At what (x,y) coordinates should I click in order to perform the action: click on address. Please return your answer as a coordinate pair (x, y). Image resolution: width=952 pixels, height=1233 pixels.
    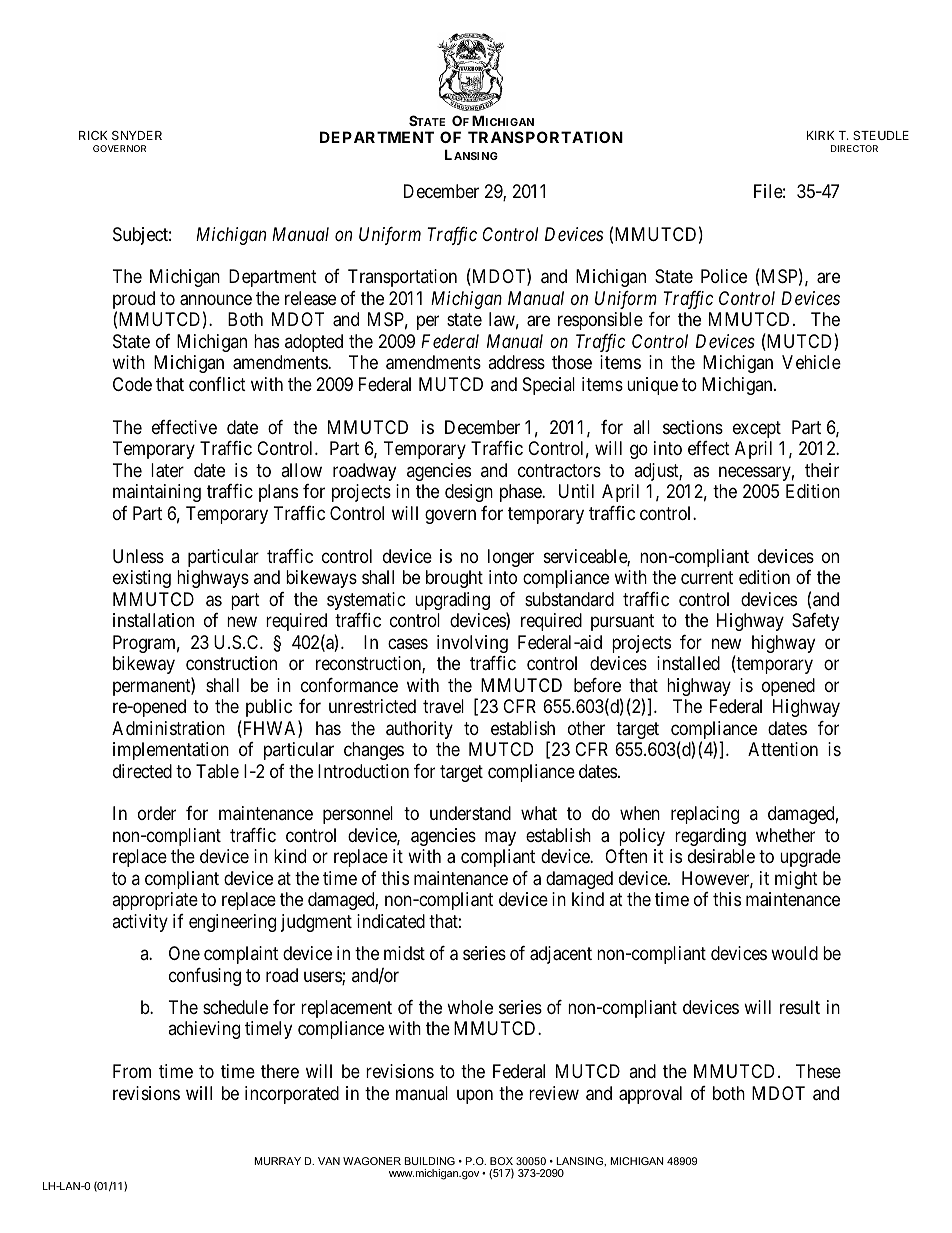
    Looking at the image, I should click on (516, 362).
